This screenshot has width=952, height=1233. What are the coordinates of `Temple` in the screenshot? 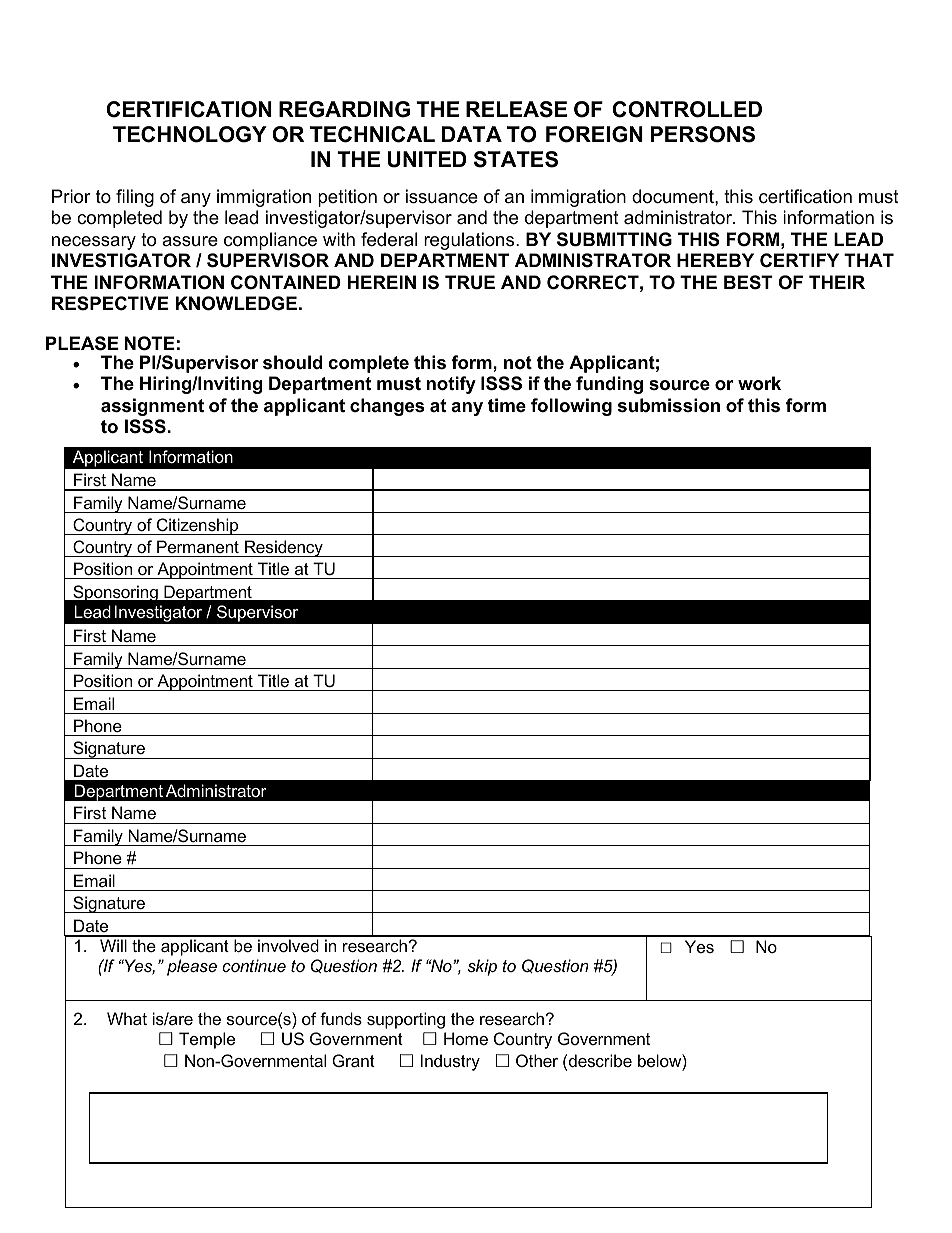 It's located at (207, 1040).
